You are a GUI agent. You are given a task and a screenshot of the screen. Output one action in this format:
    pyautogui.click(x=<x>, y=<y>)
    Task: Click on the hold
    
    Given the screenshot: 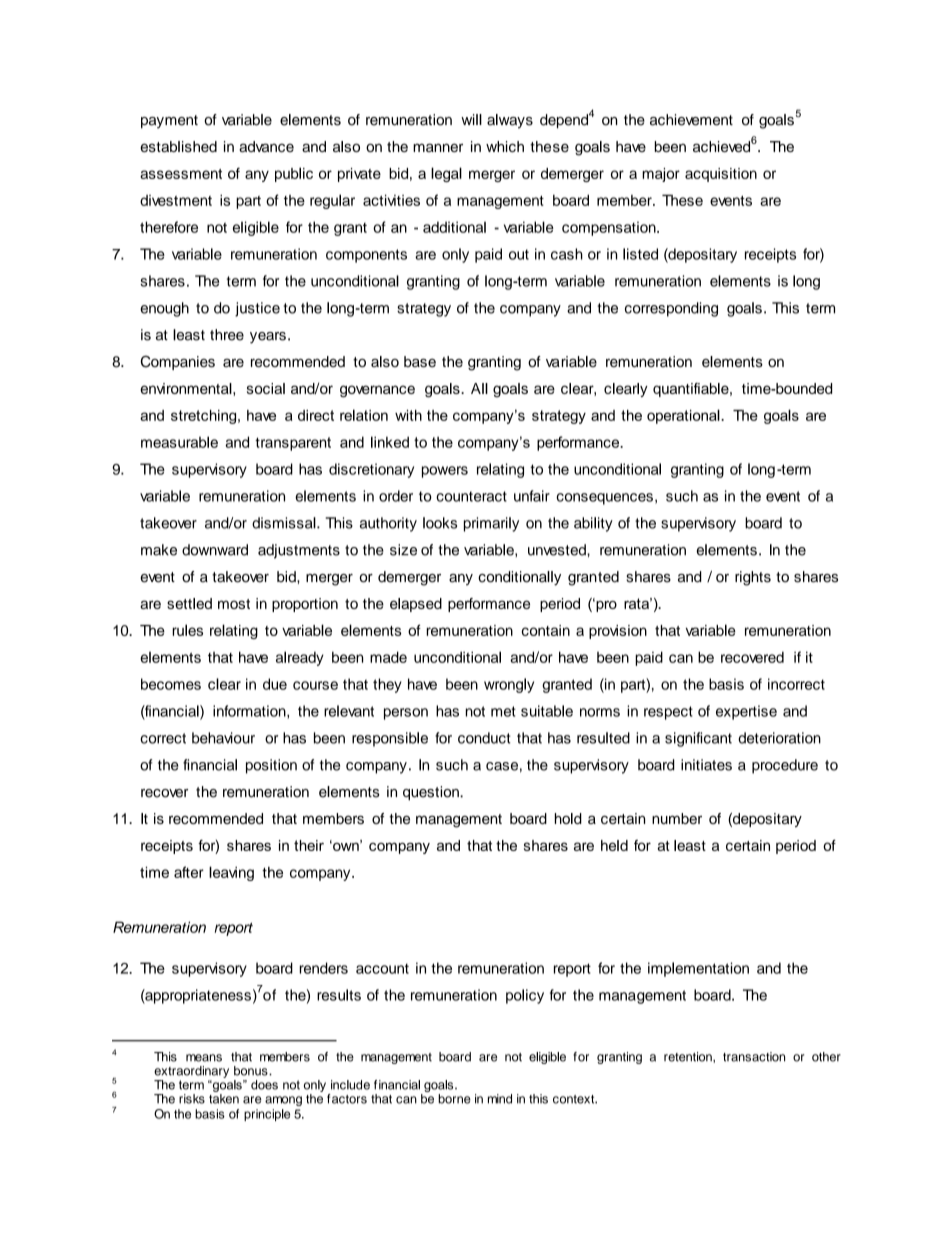 What is the action you would take?
    pyautogui.click(x=568, y=818)
